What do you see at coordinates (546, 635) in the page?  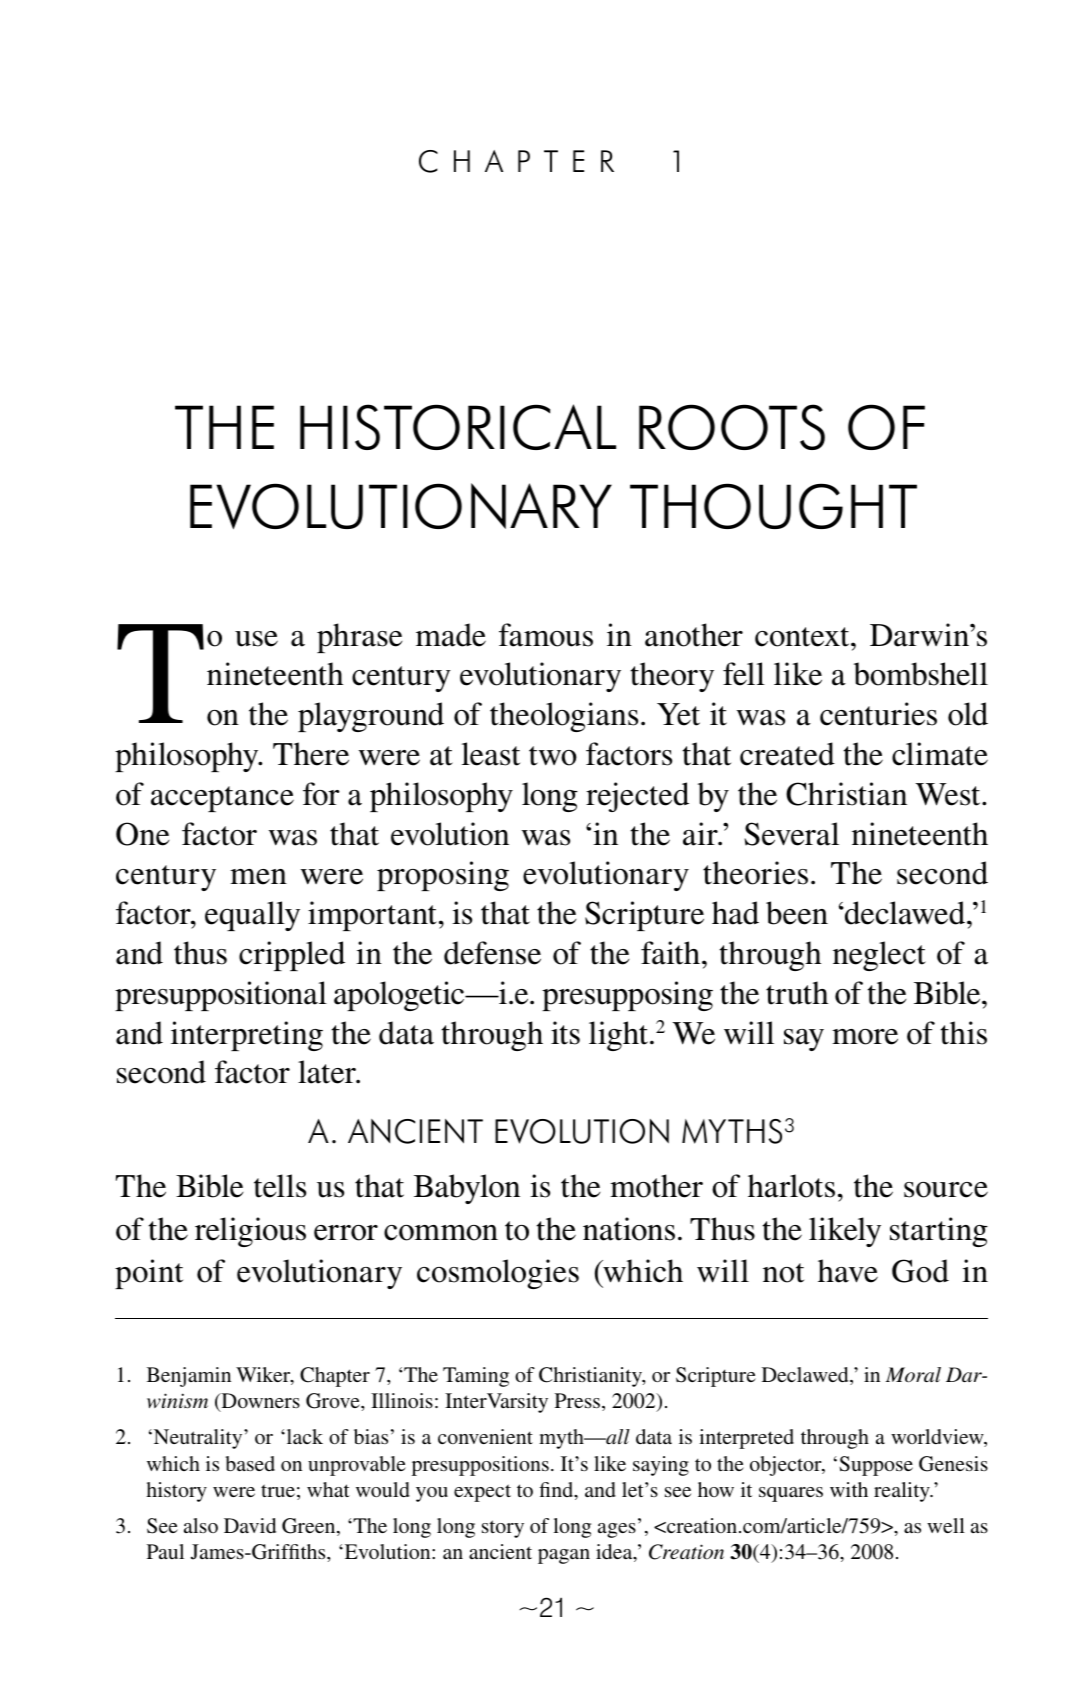 I see `famous` at bounding box center [546, 635].
